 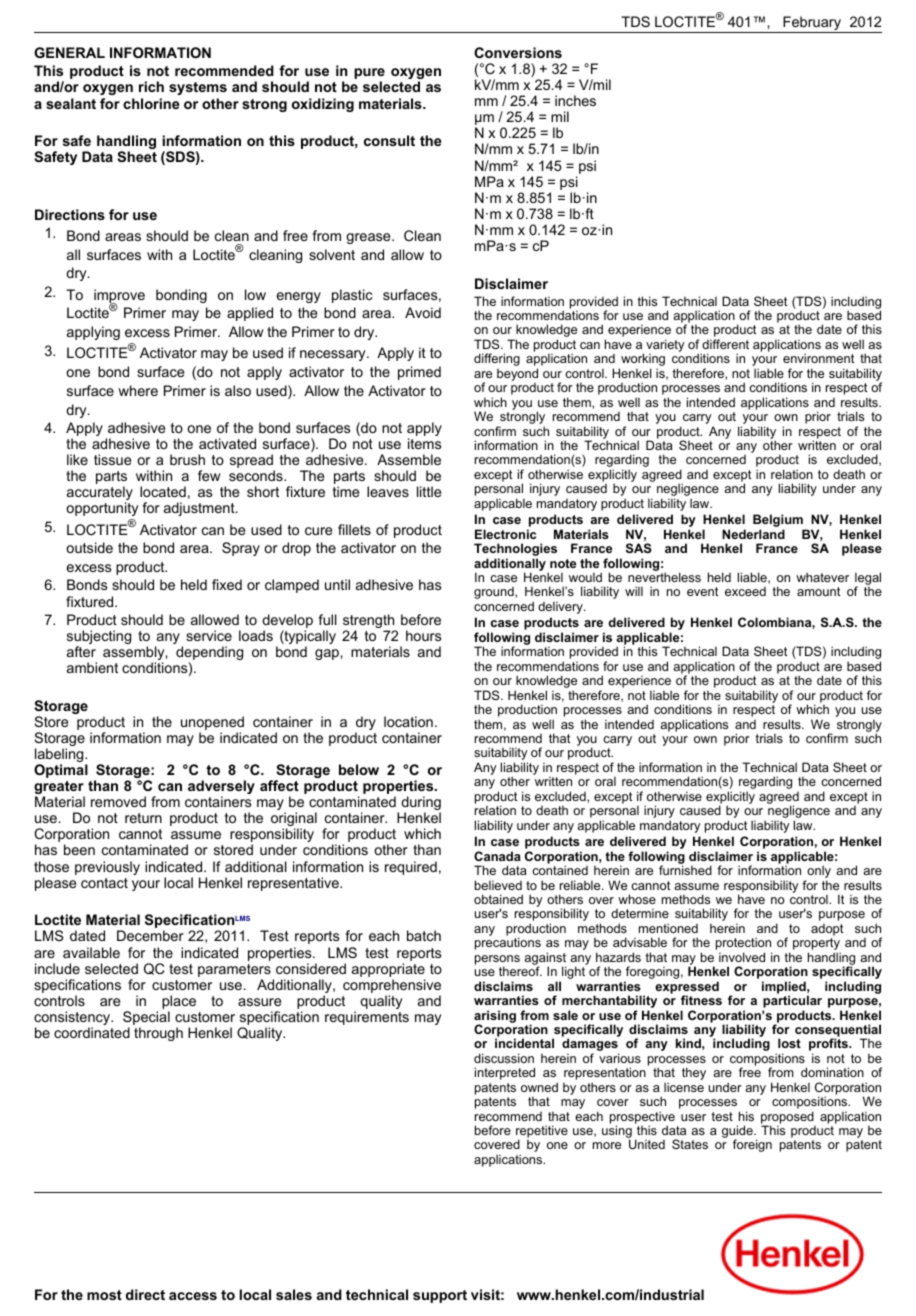 What do you see at coordinates (193, 1296) in the document?
I see `access` at bounding box center [193, 1296].
